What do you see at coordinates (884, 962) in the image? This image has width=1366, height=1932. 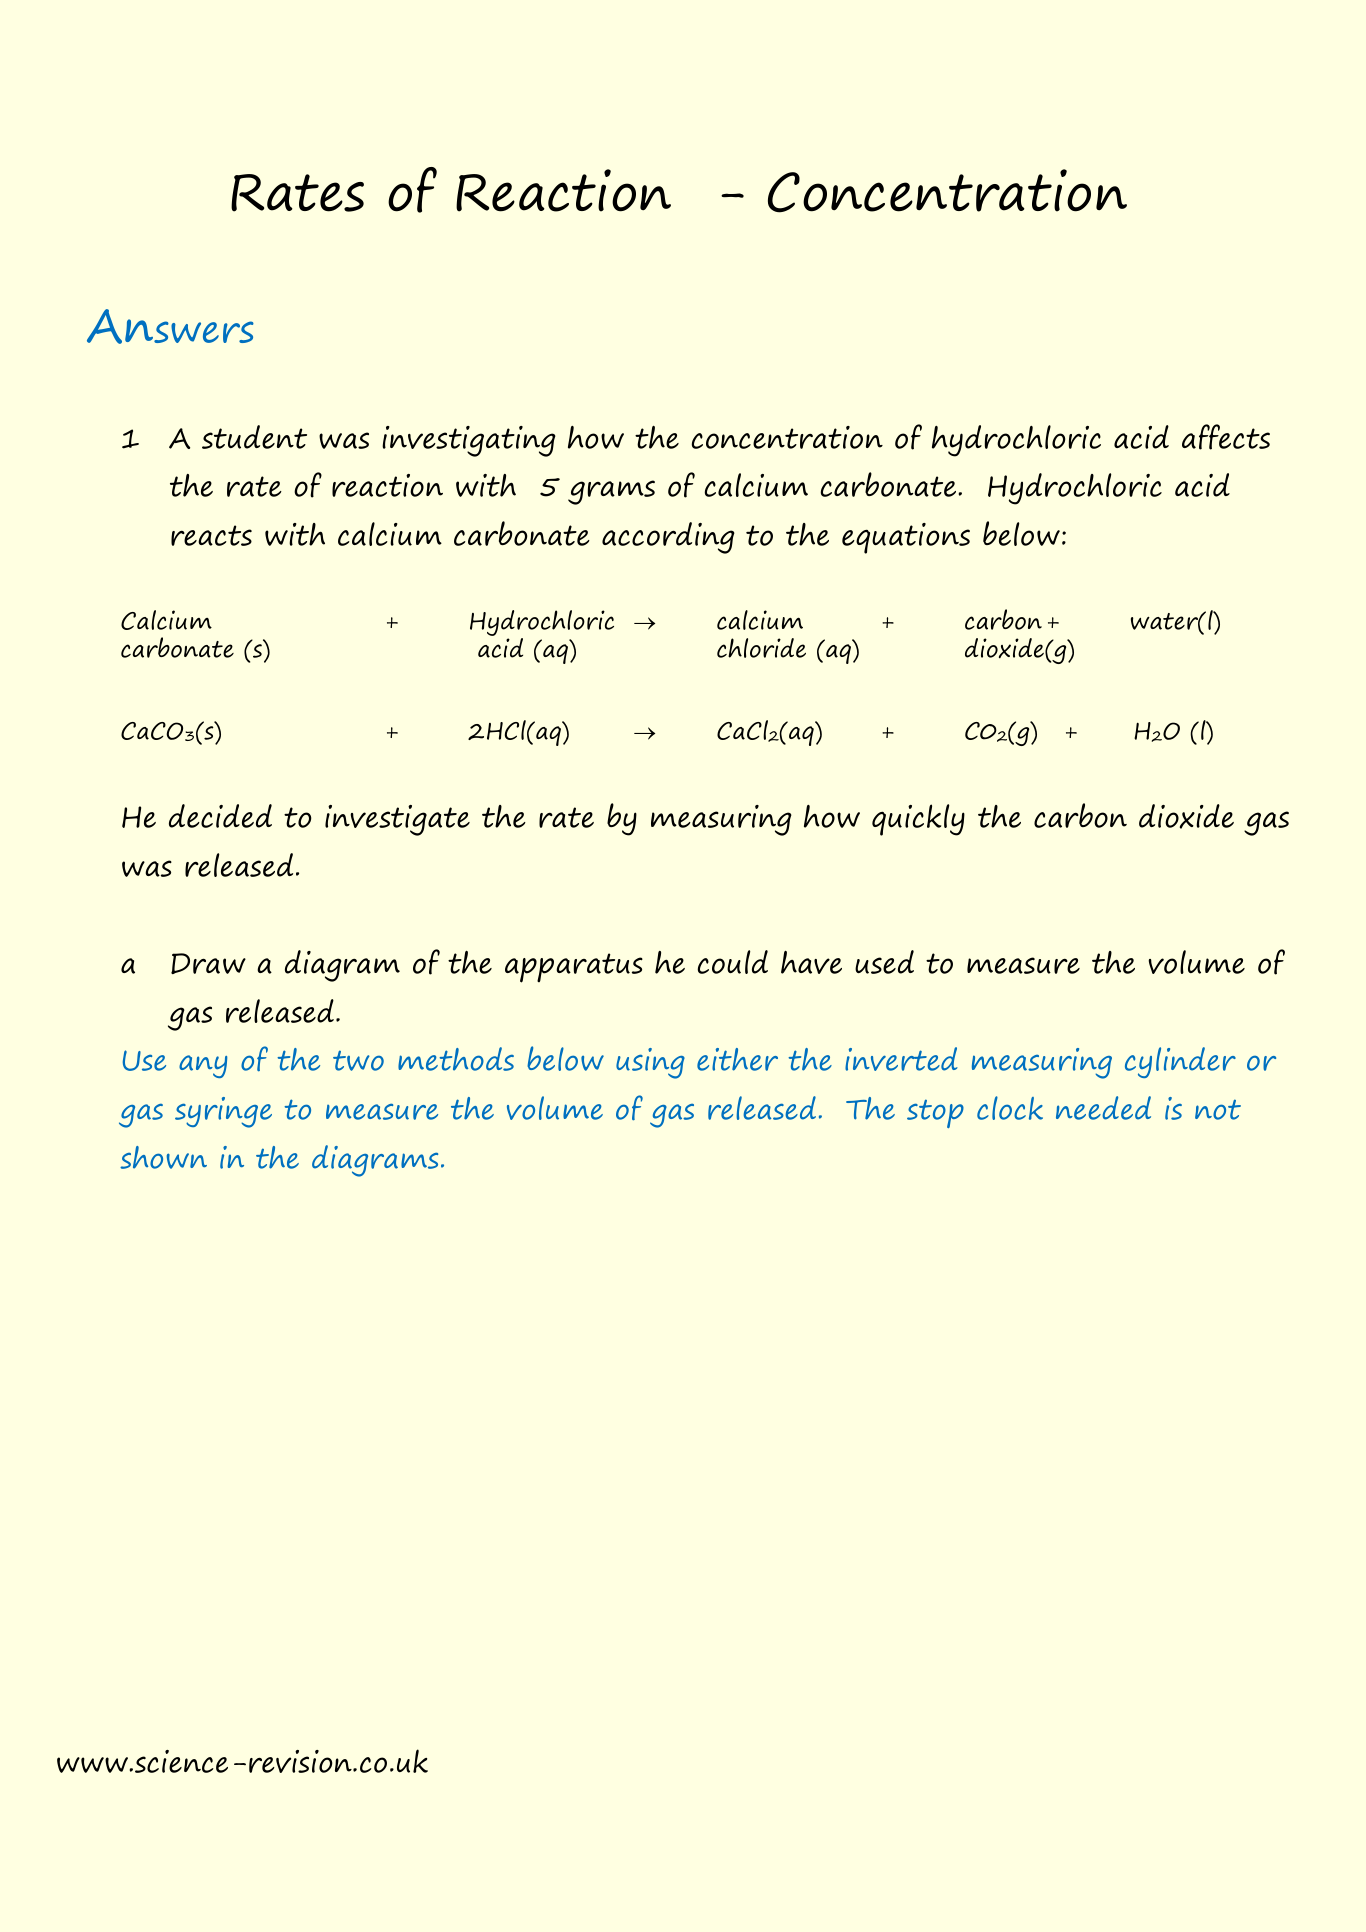 I see `used` at bounding box center [884, 962].
